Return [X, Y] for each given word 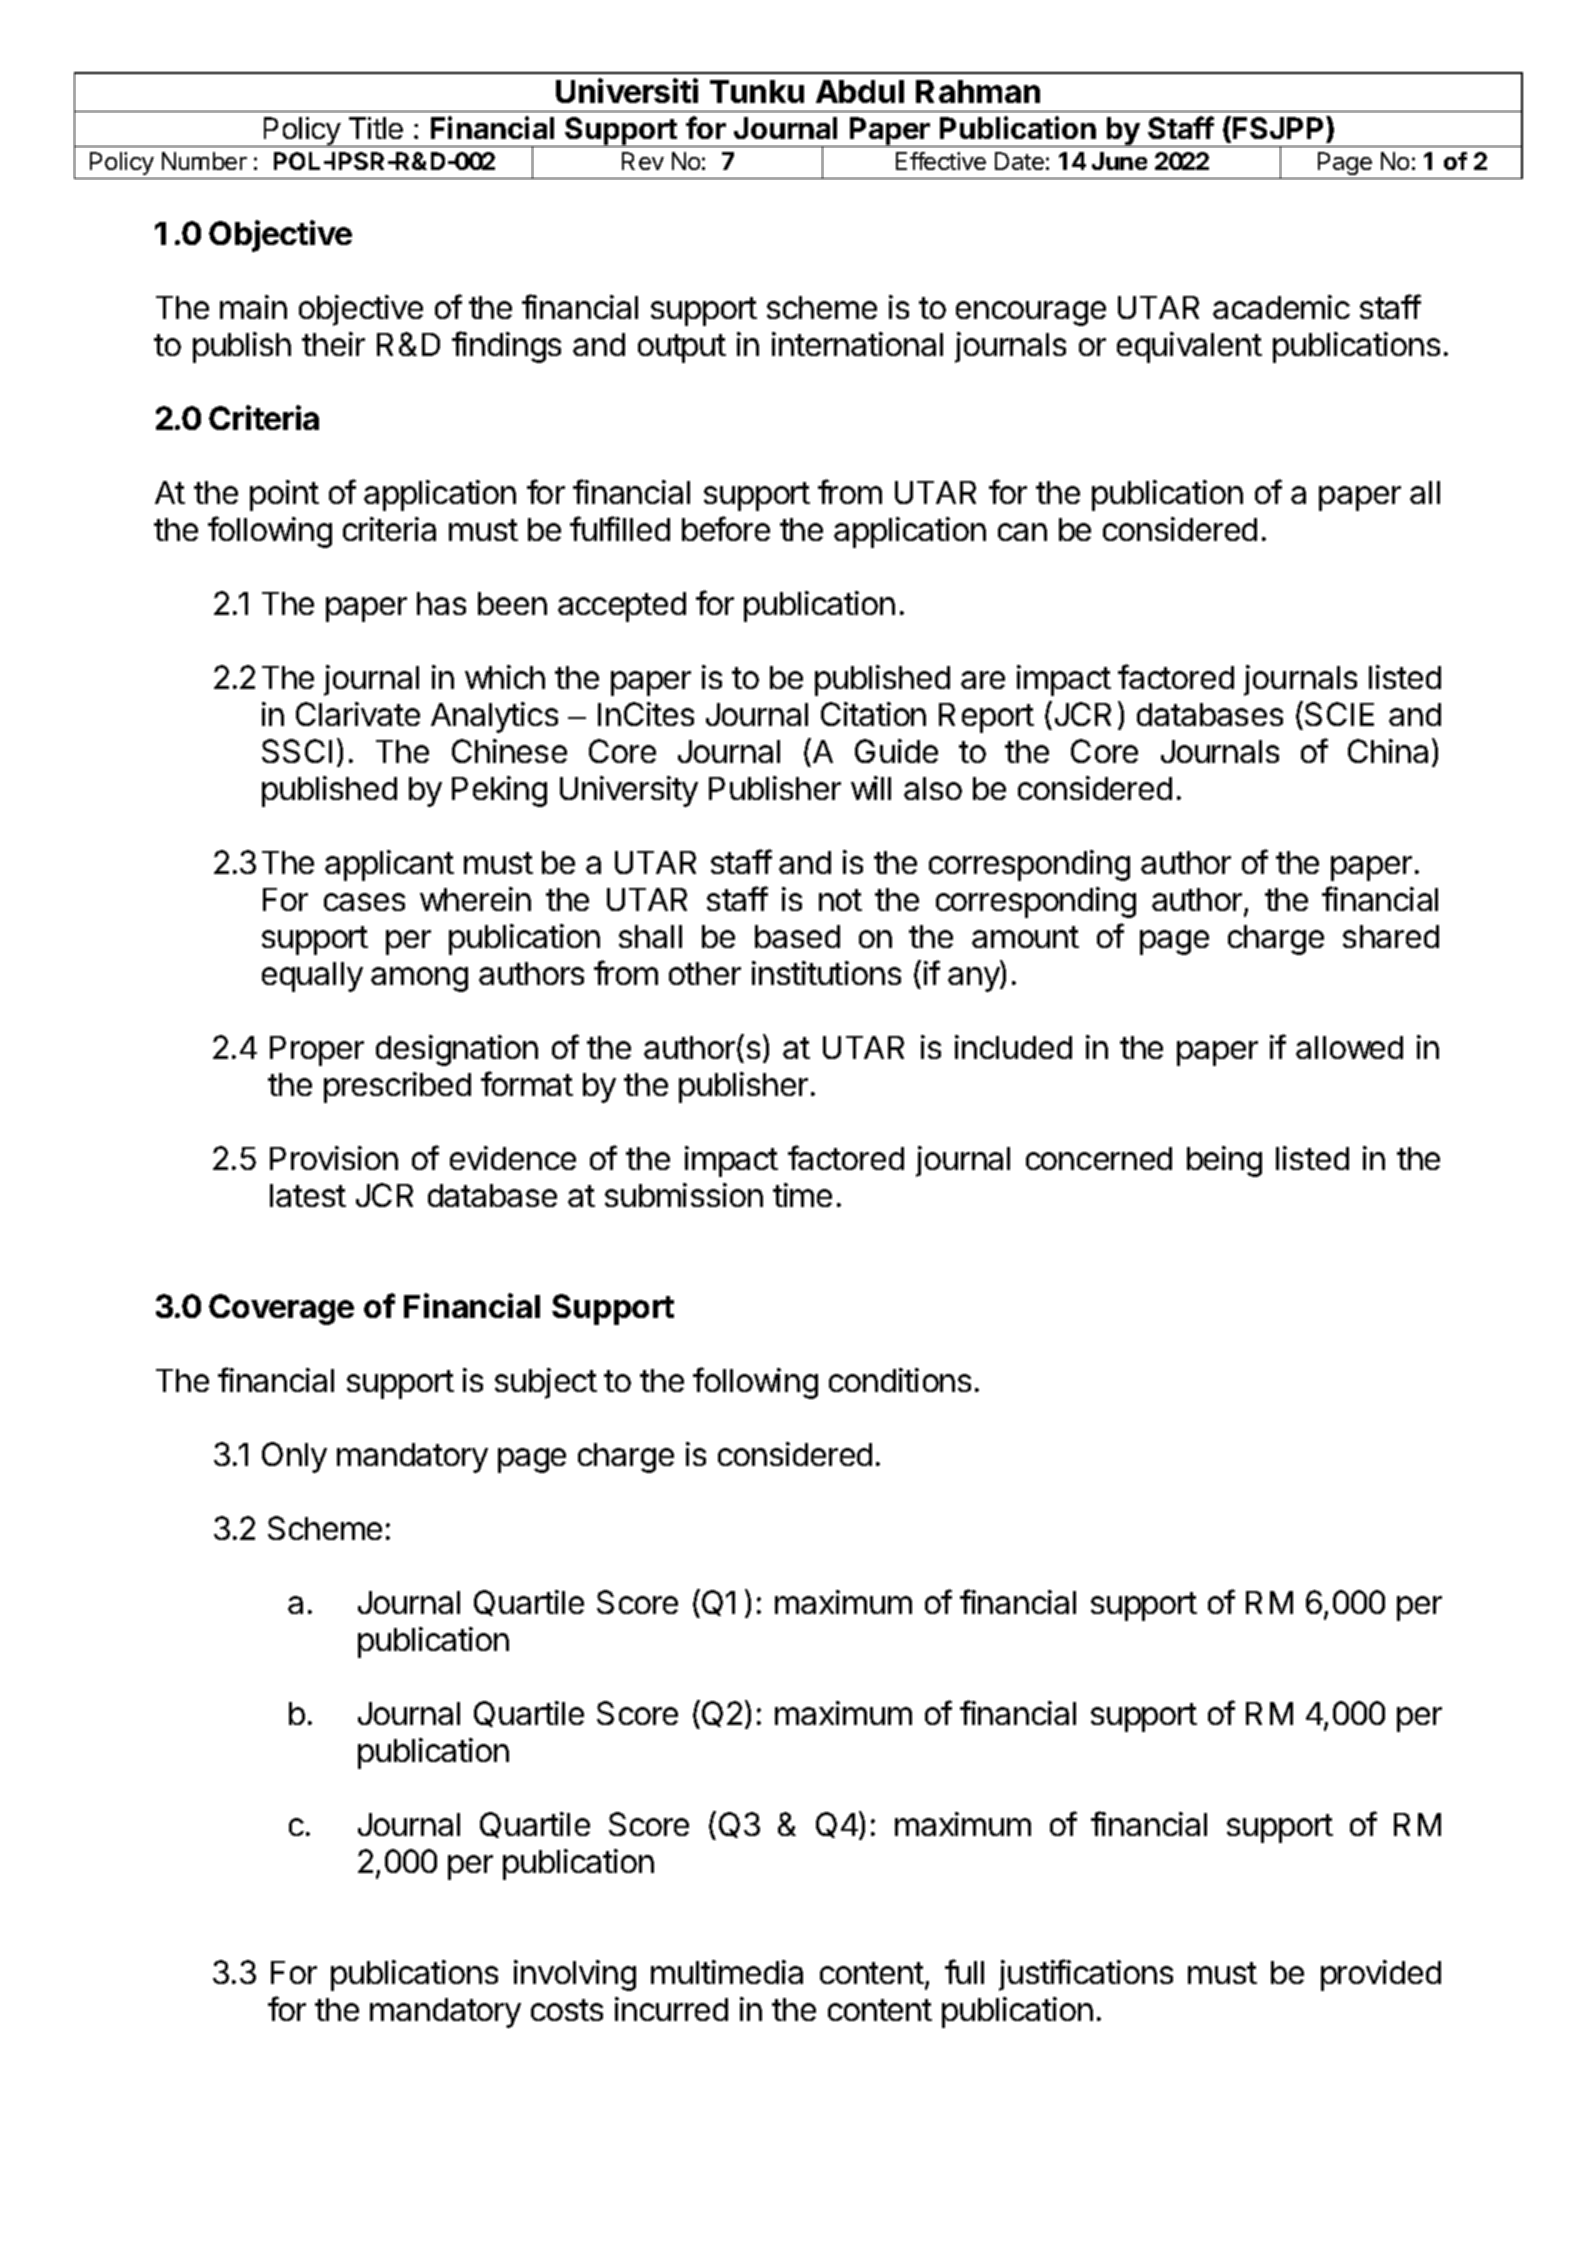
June [1119, 161]
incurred [671, 2009]
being [1224, 1161]
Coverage [281, 1309]
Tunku [757, 91]
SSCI [297, 751]
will [871, 788]
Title [376, 128]
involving [575, 1975]
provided [1381, 1975]
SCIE [1339, 714]
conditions [900, 1380]
